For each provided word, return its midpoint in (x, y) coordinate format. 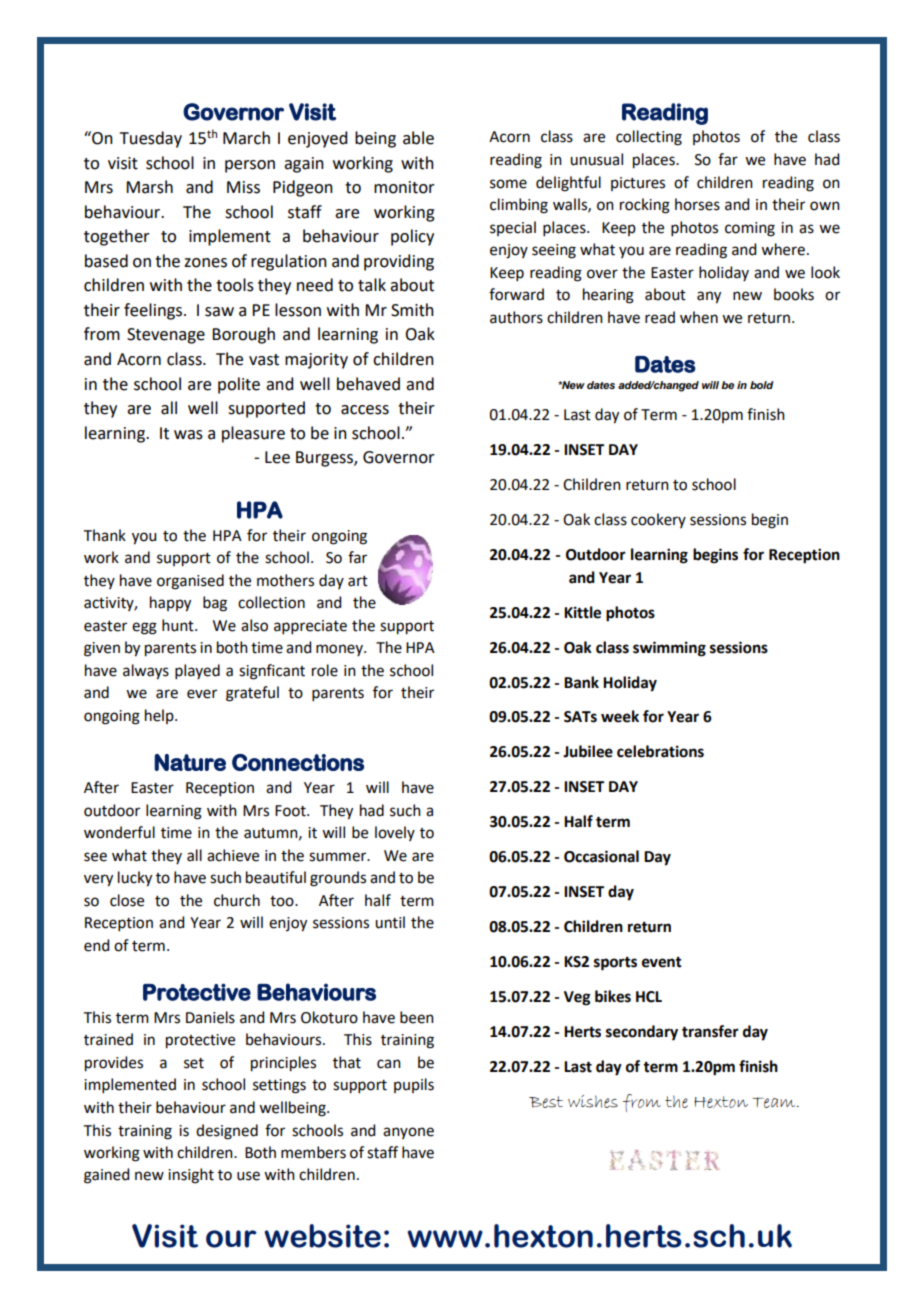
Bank (581, 682)
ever (202, 694)
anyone (408, 1133)
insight (191, 1176)
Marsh (149, 187)
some (508, 184)
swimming (669, 649)
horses (697, 204)
